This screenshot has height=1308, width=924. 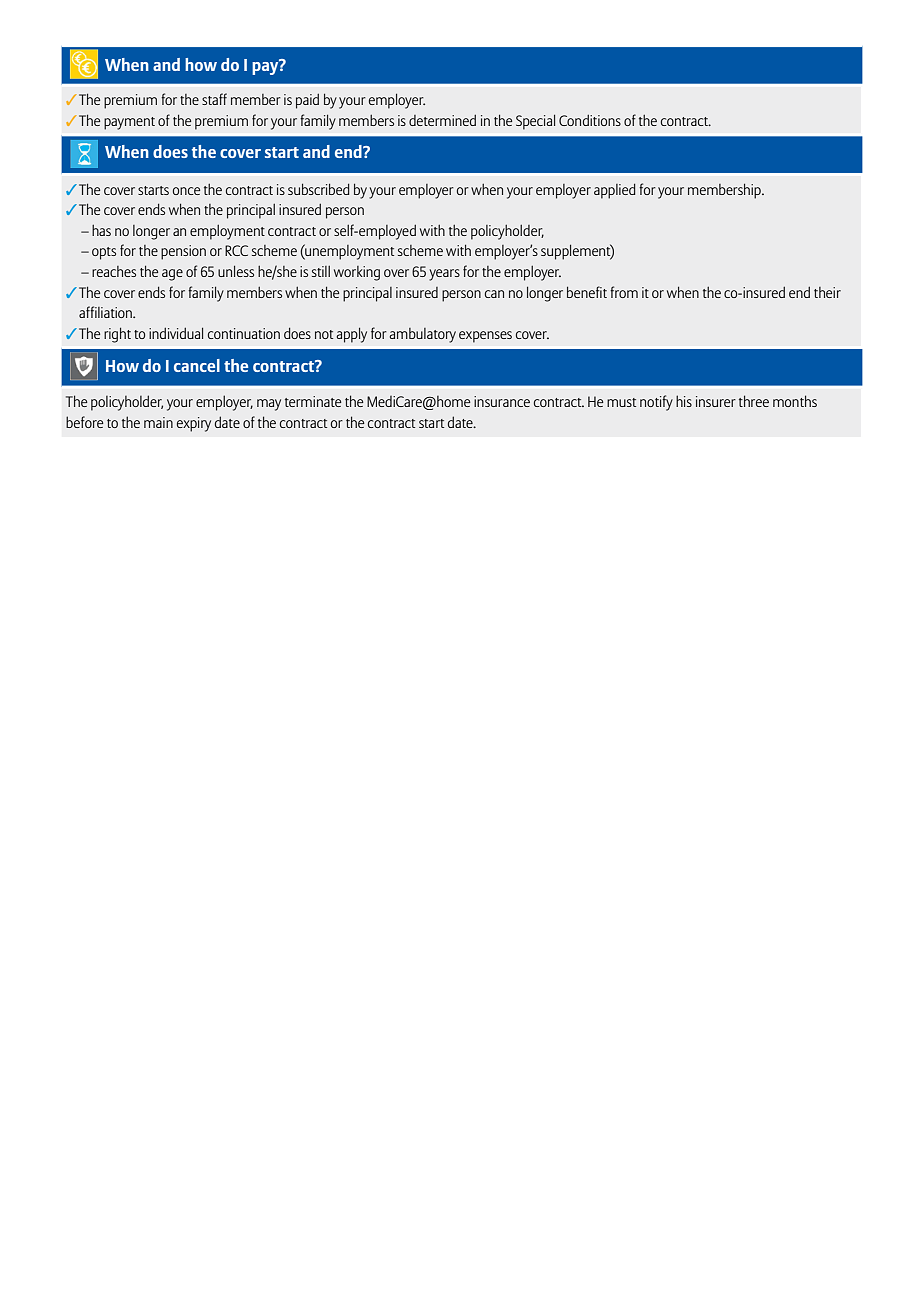 I want to click on staff, so click(x=214, y=99).
